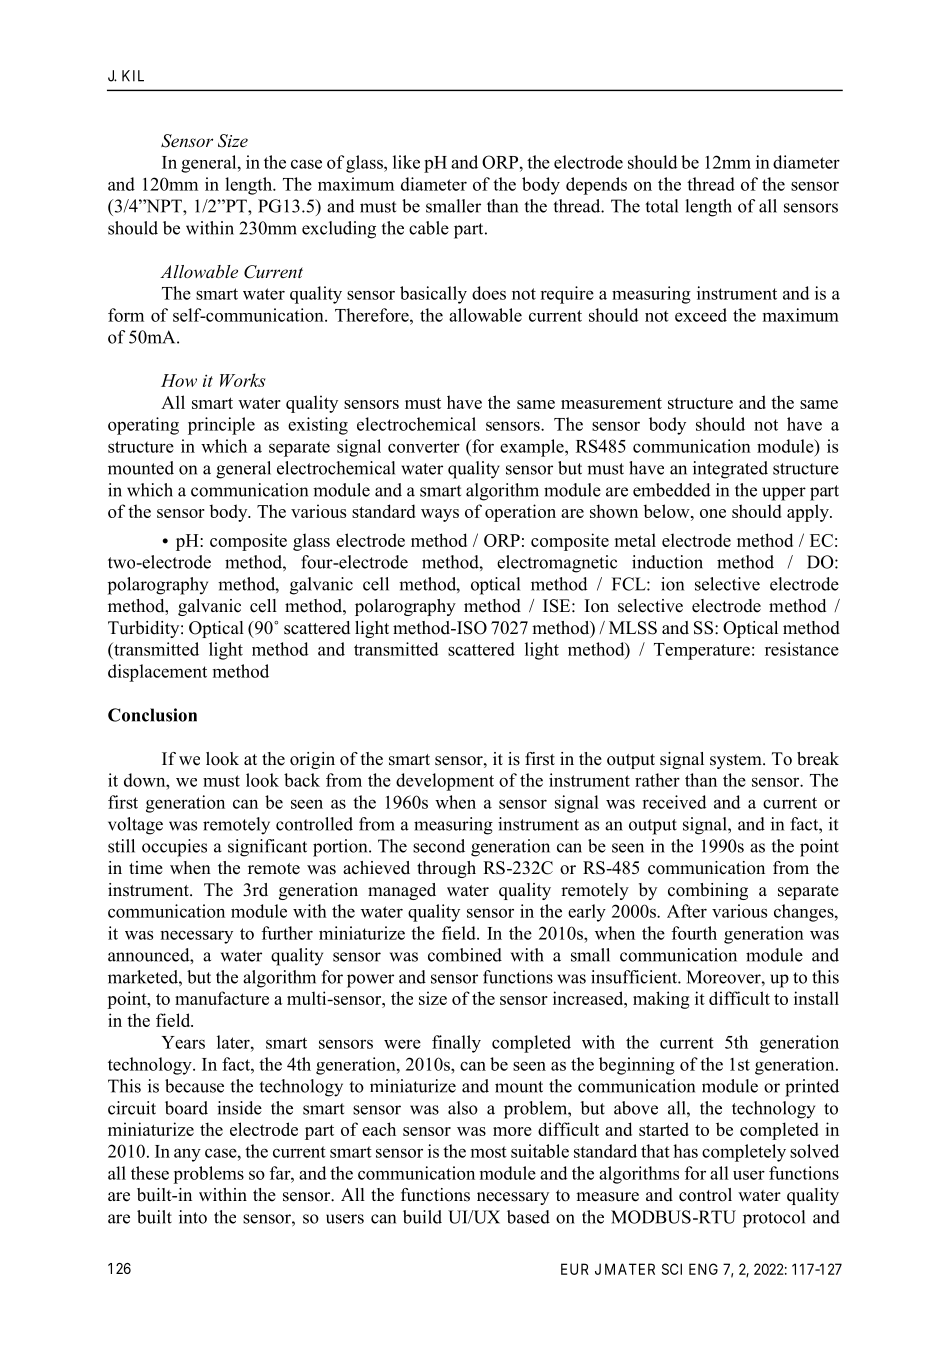  I want to click on integrated, so click(730, 470).
